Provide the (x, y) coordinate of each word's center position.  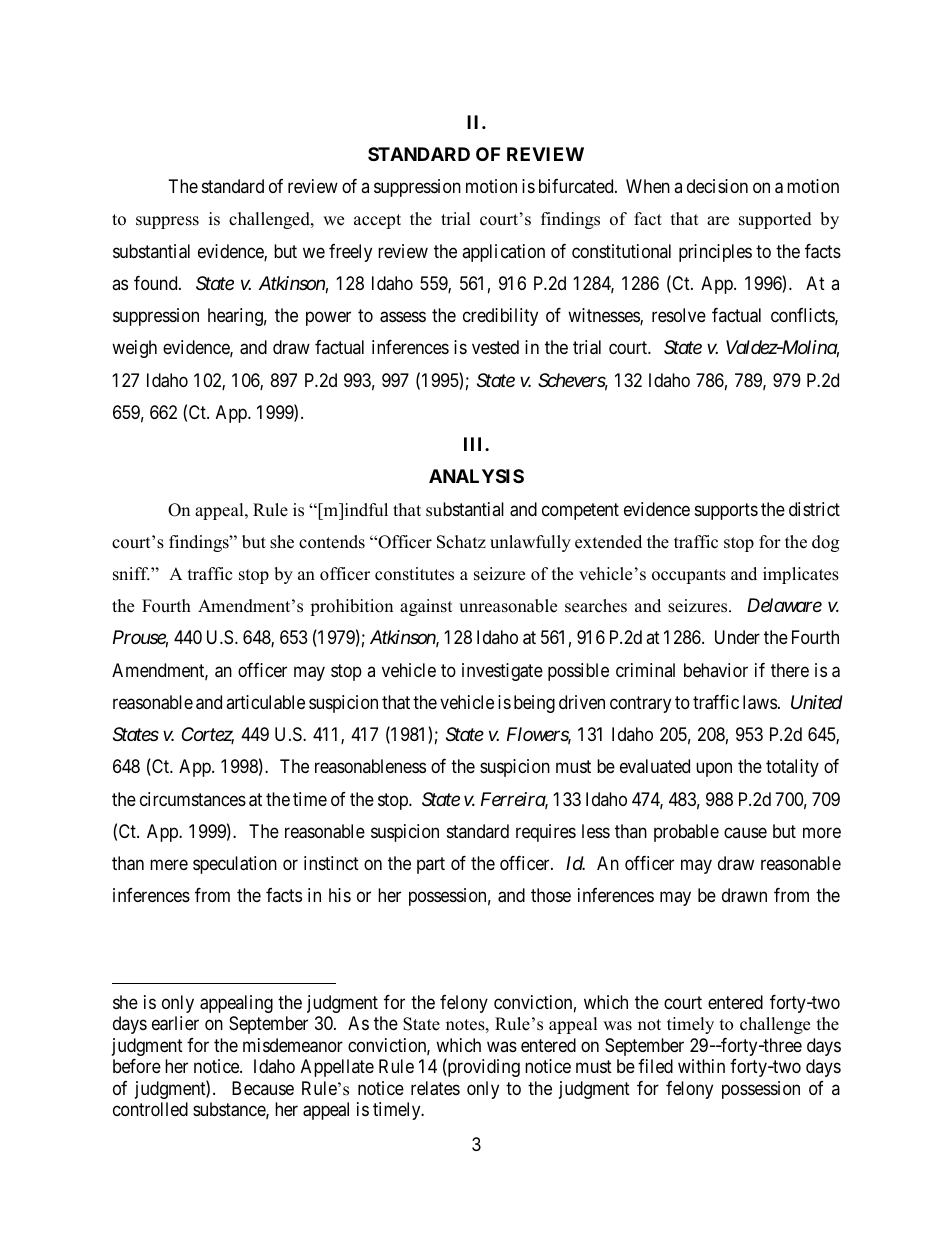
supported (775, 220)
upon (714, 770)
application (503, 253)
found (157, 283)
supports (726, 511)
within (701, 1066)
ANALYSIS (476, 476)
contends (332, 542)
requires (546, 833)
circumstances (193, 799)
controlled (150, 1109)
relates (435, 1088)
